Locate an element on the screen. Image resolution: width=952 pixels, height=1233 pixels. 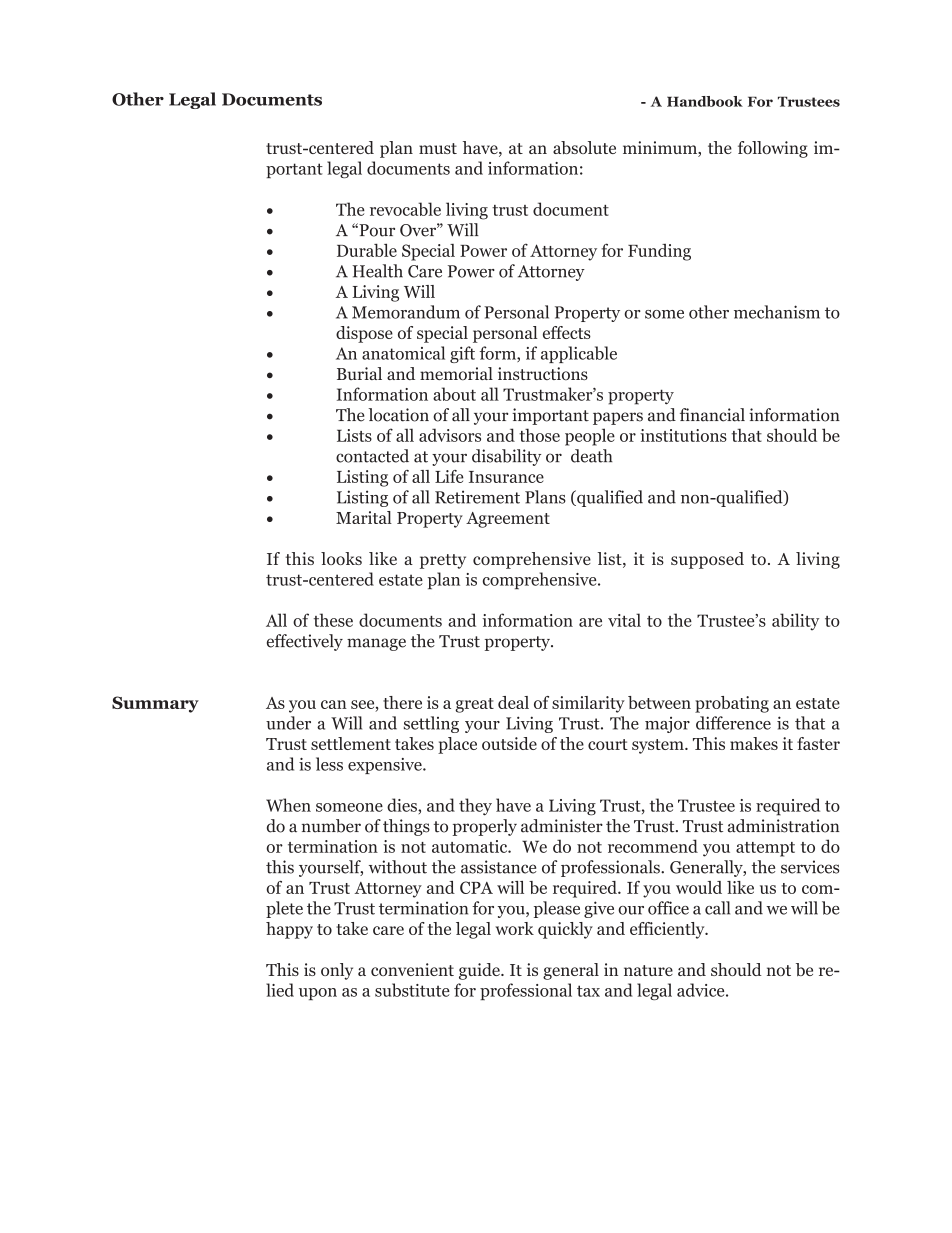
absolute is located at coordinates (584, 147).
